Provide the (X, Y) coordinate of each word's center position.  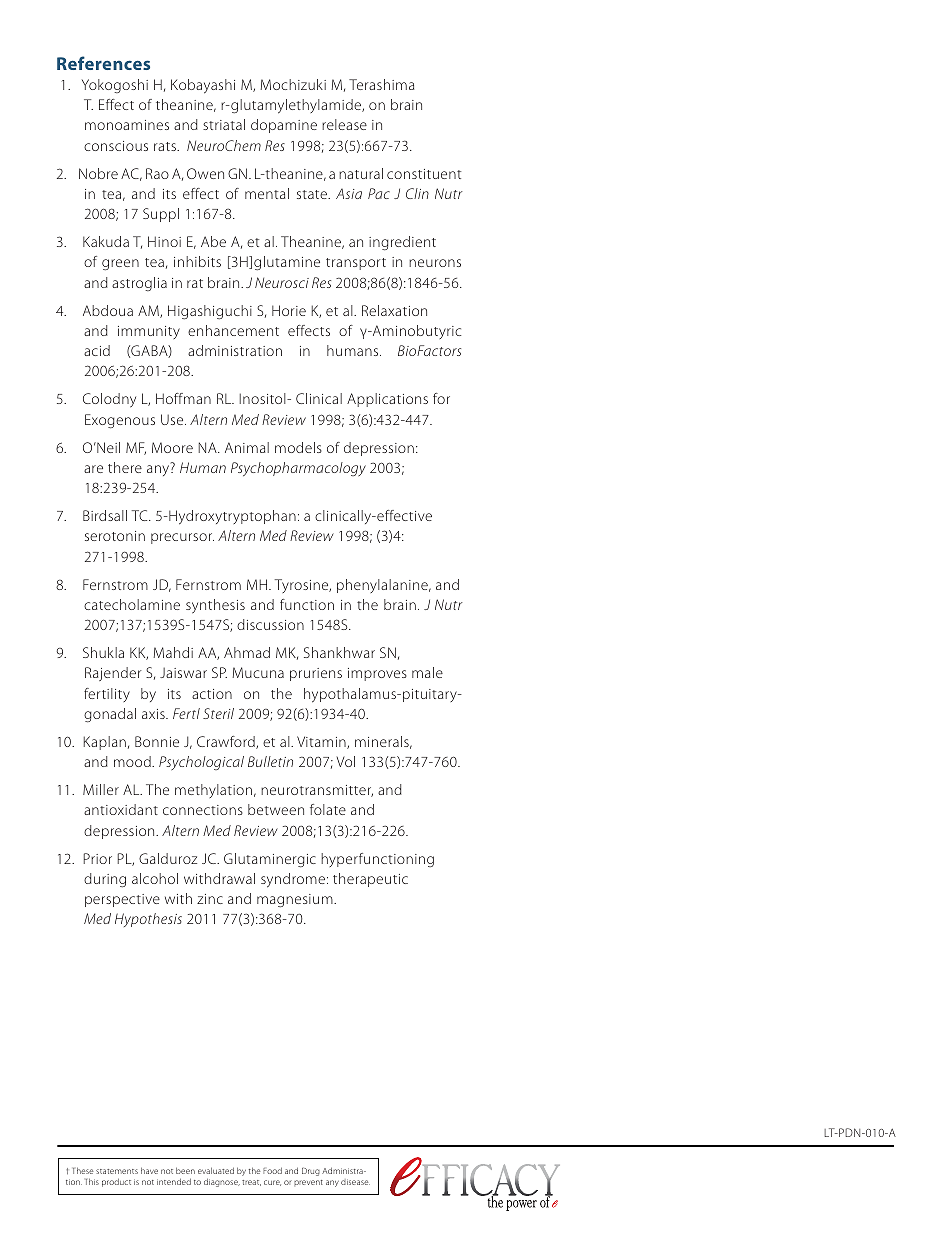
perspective (122, 900)
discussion (270, 624)
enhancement (233, 330)
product (116, 1182)
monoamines (127, 125)
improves (377, 674)
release (344, 124)
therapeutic (370, 880)
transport (356, 264)
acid (97, 350)
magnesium (296, 901)
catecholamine (132, 604)
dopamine (284, 126)
